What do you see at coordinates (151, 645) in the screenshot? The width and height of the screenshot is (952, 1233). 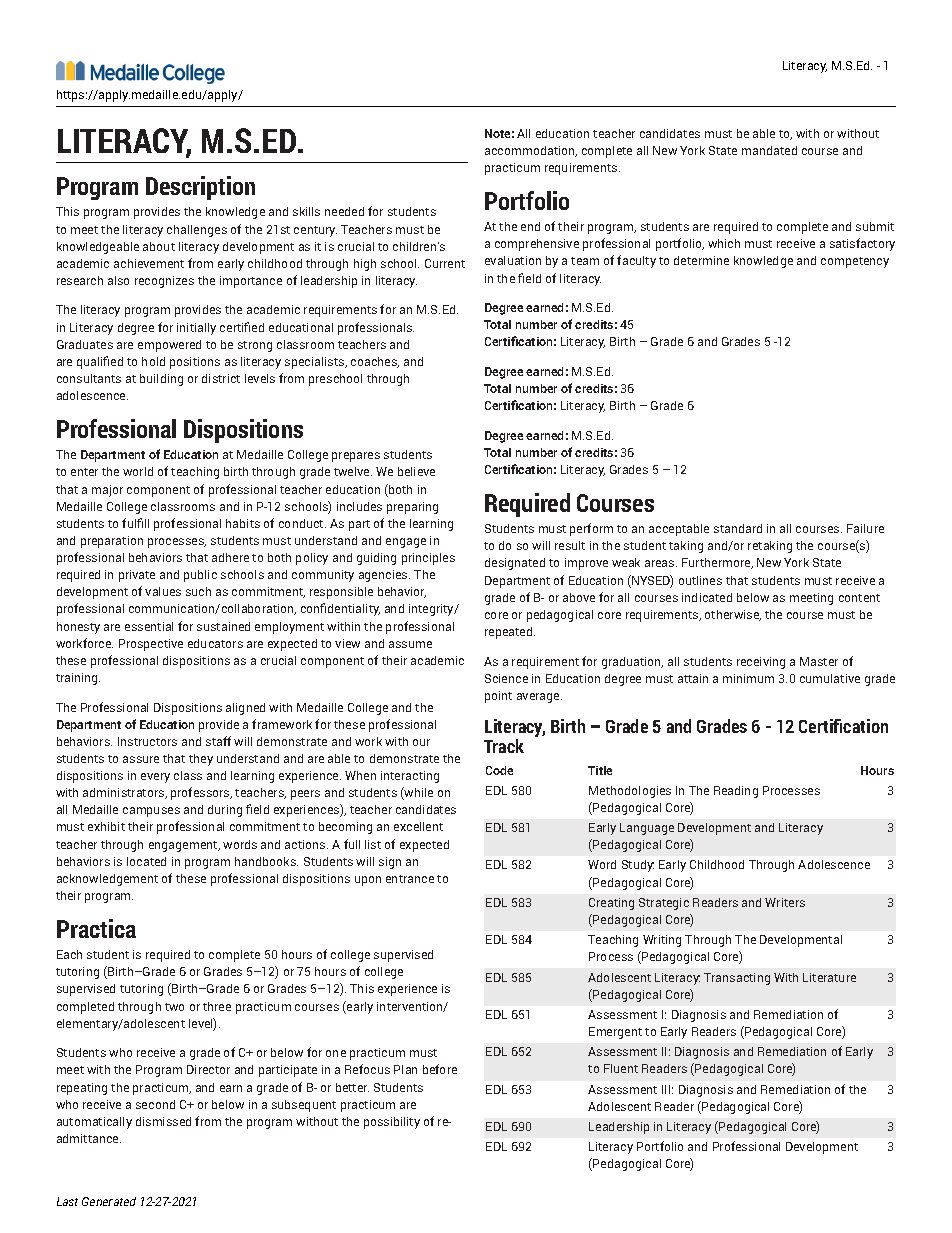 I see `Prospective` at bounding box center [151, 645].
